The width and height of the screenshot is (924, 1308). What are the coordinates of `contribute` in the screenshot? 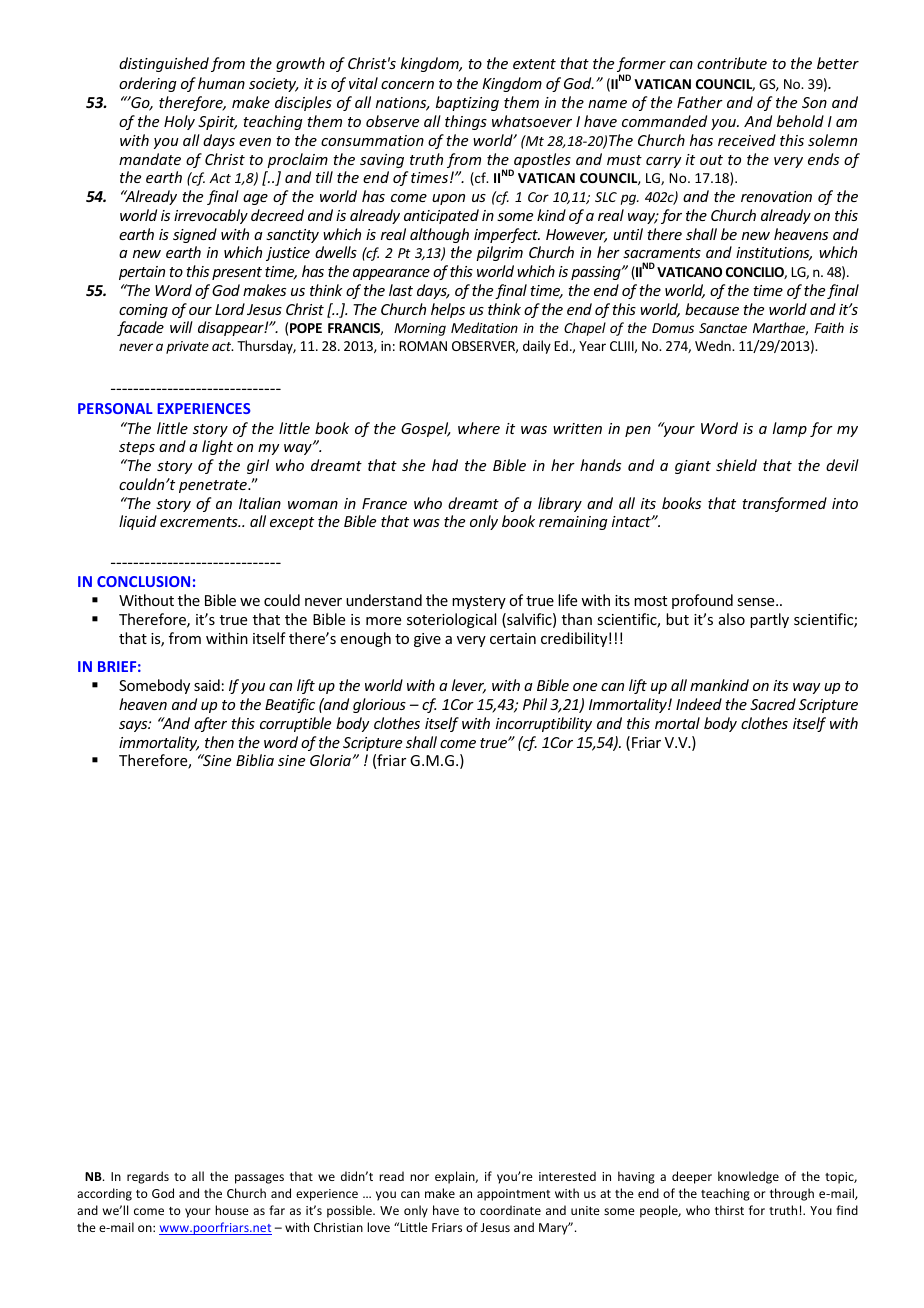 It's located at (732, 63).
